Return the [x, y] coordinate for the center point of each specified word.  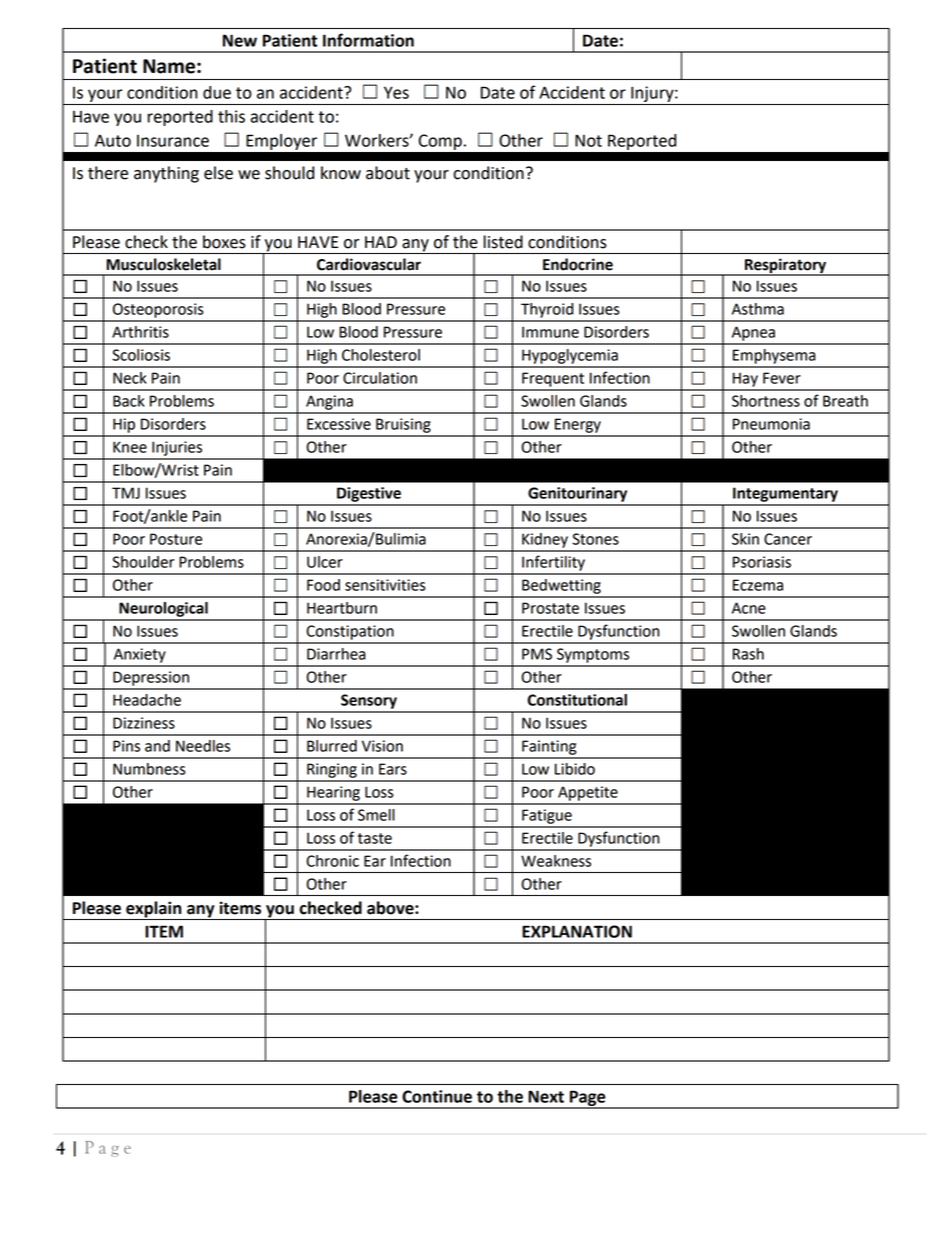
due [217, 92]
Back [129, 401]
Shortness [766, 401]
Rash [748, 654]
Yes [396, 92]
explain [154, 910]
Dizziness [144, 723]
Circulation [380, 378]
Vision [382, 746]
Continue [437, 1096]
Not [588, 140]
